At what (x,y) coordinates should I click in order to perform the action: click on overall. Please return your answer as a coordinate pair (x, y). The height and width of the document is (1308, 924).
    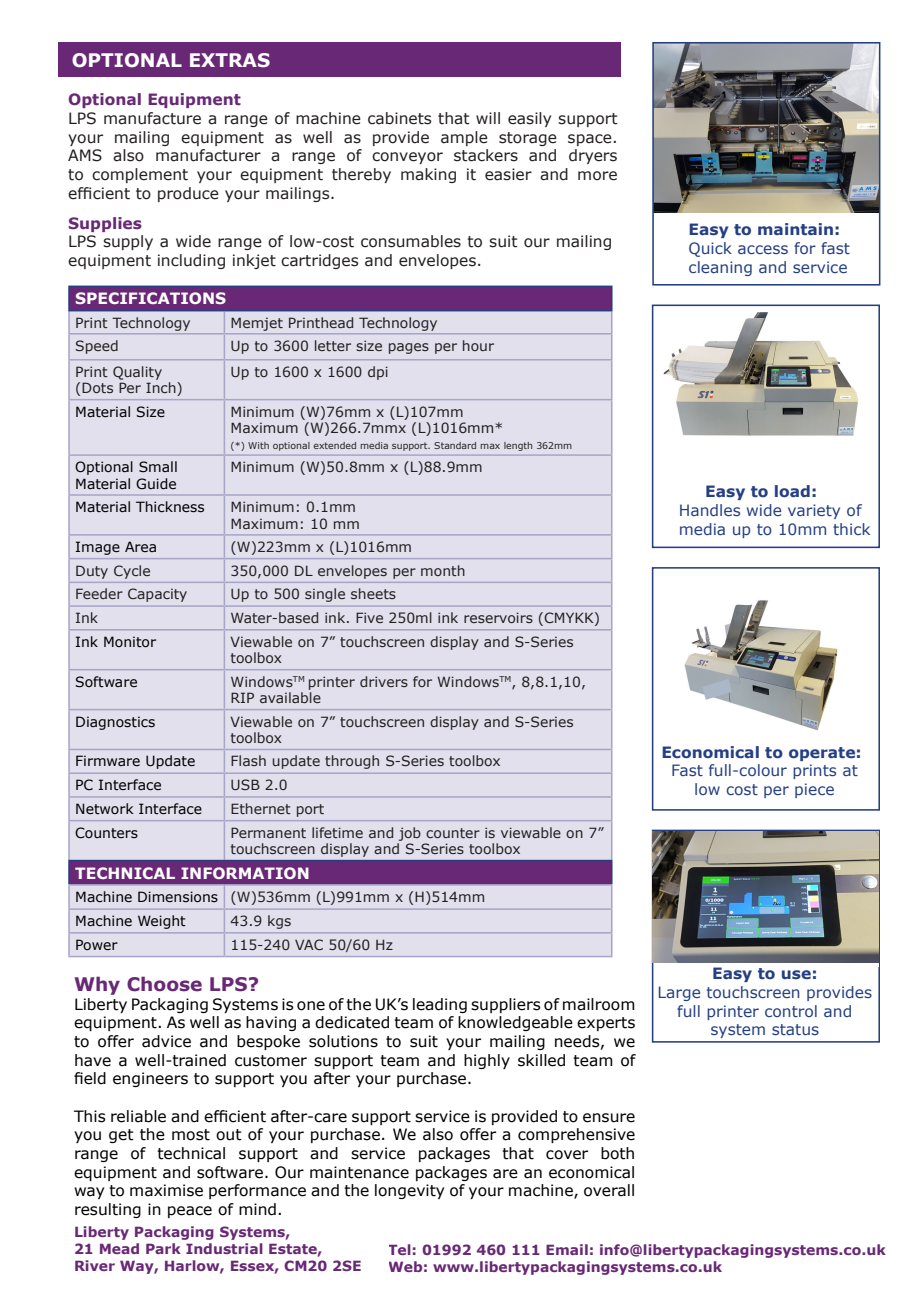
    Looking at the image, I should click on (609, 1190).
